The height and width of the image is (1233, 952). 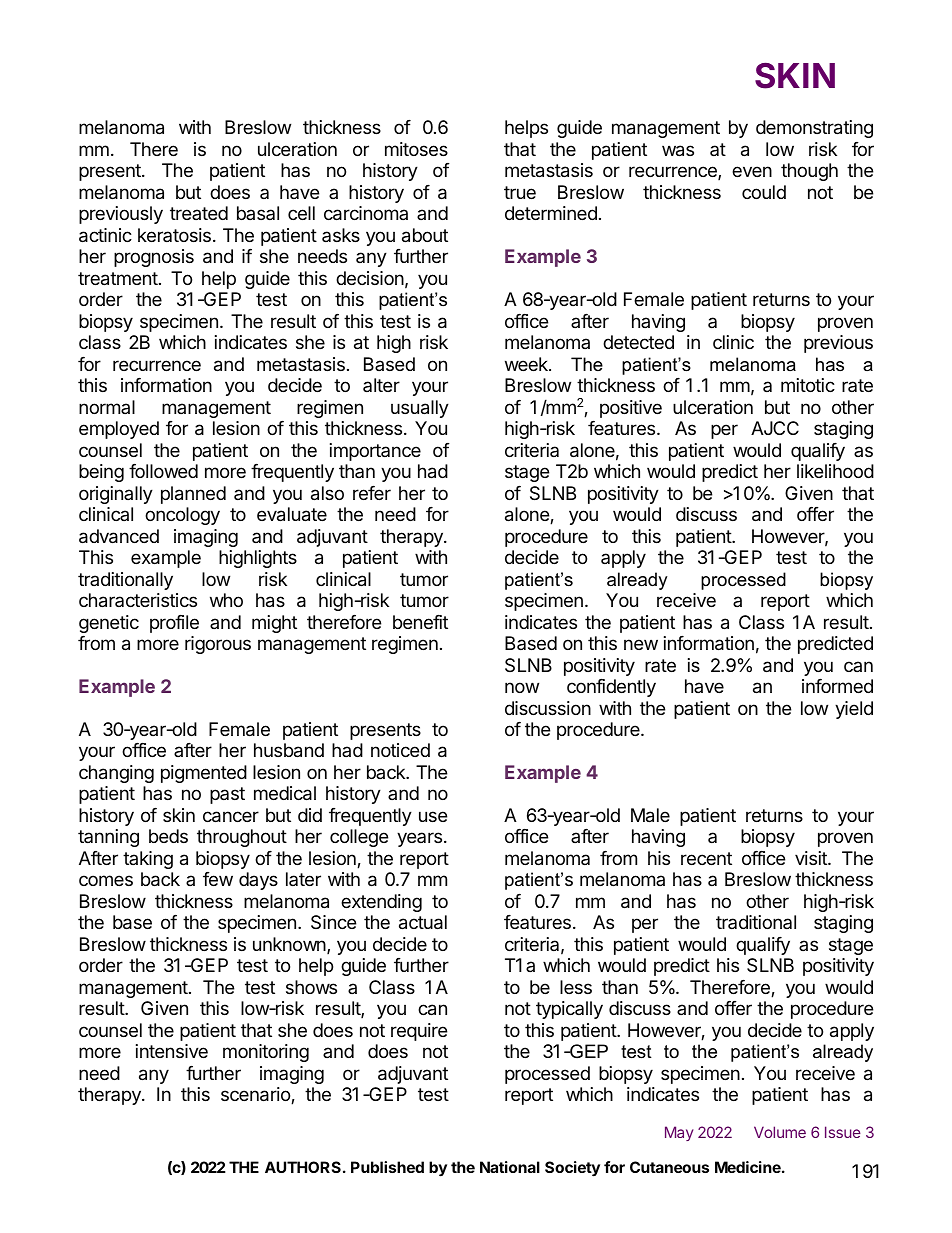 I want to click on benefit, so click(x=420, y=622).
